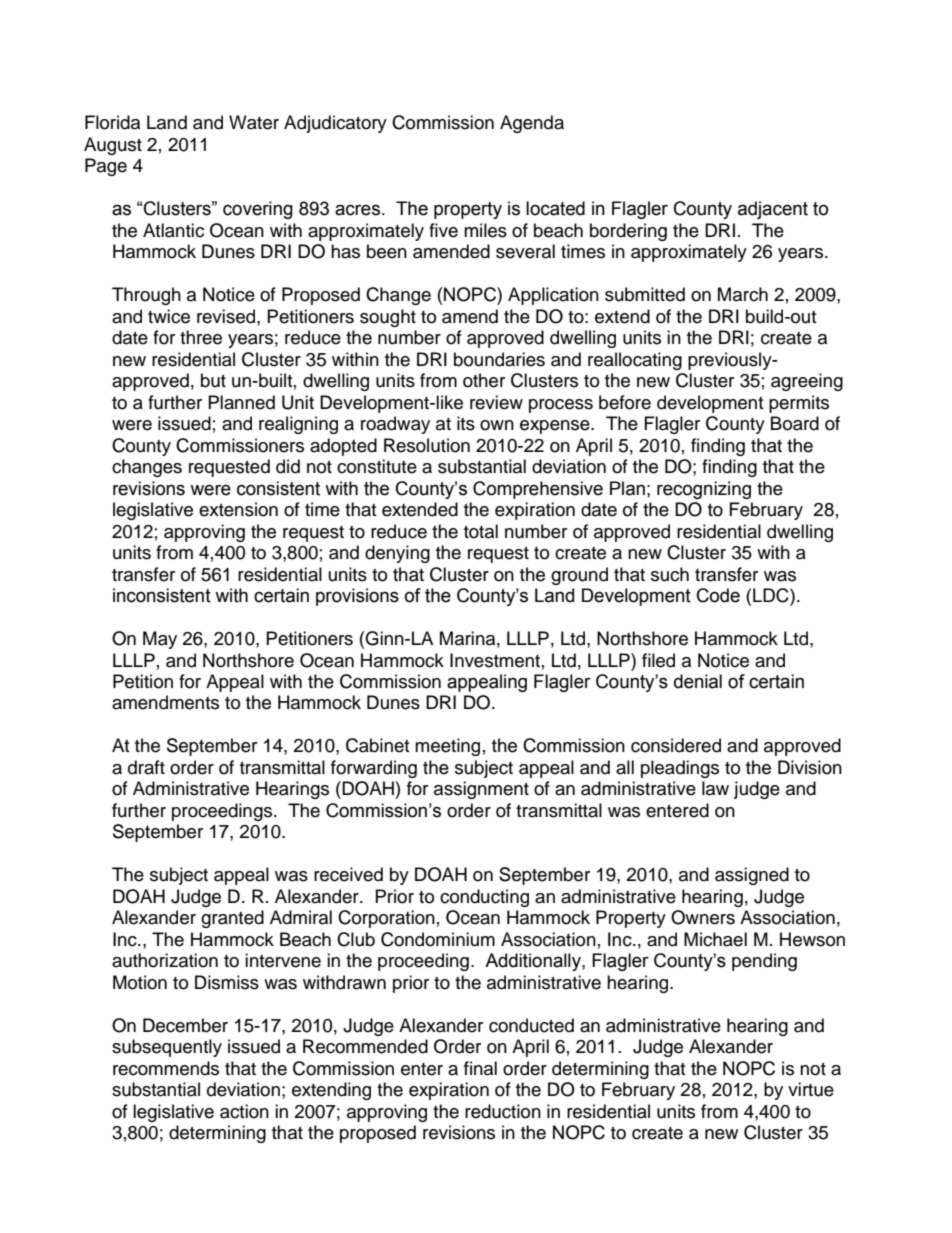 This page has width=952, height=1233. Describe the element at coordinates (484, 380) in the page. I see `other` at that location.
